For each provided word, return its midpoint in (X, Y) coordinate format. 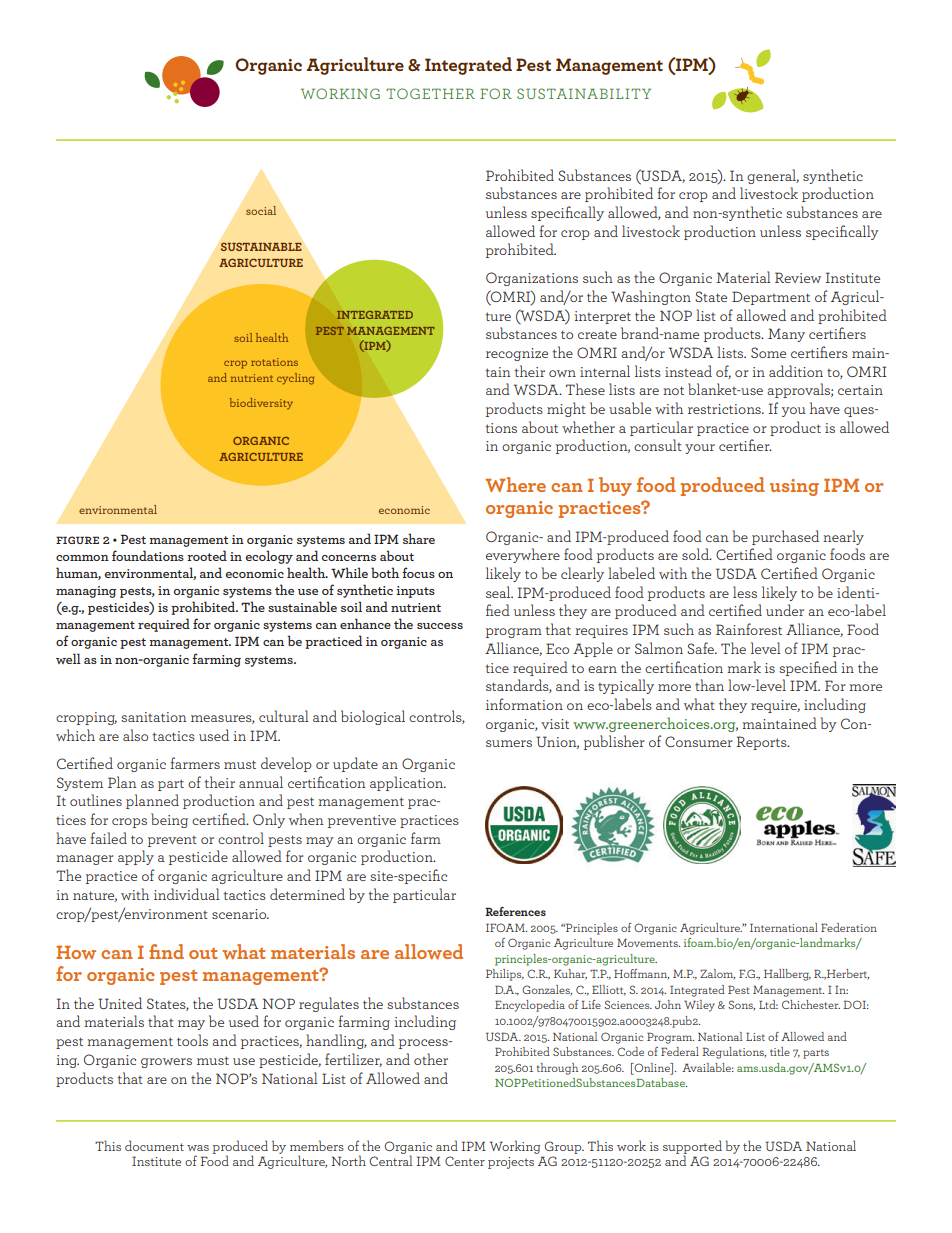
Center (465, 1161)
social (261, 210)
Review (798, 277)
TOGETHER (430, 93)
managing (86, 592)
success (440, 626)
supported (692, 1148)
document (154, 1145)
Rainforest (749, 629)
